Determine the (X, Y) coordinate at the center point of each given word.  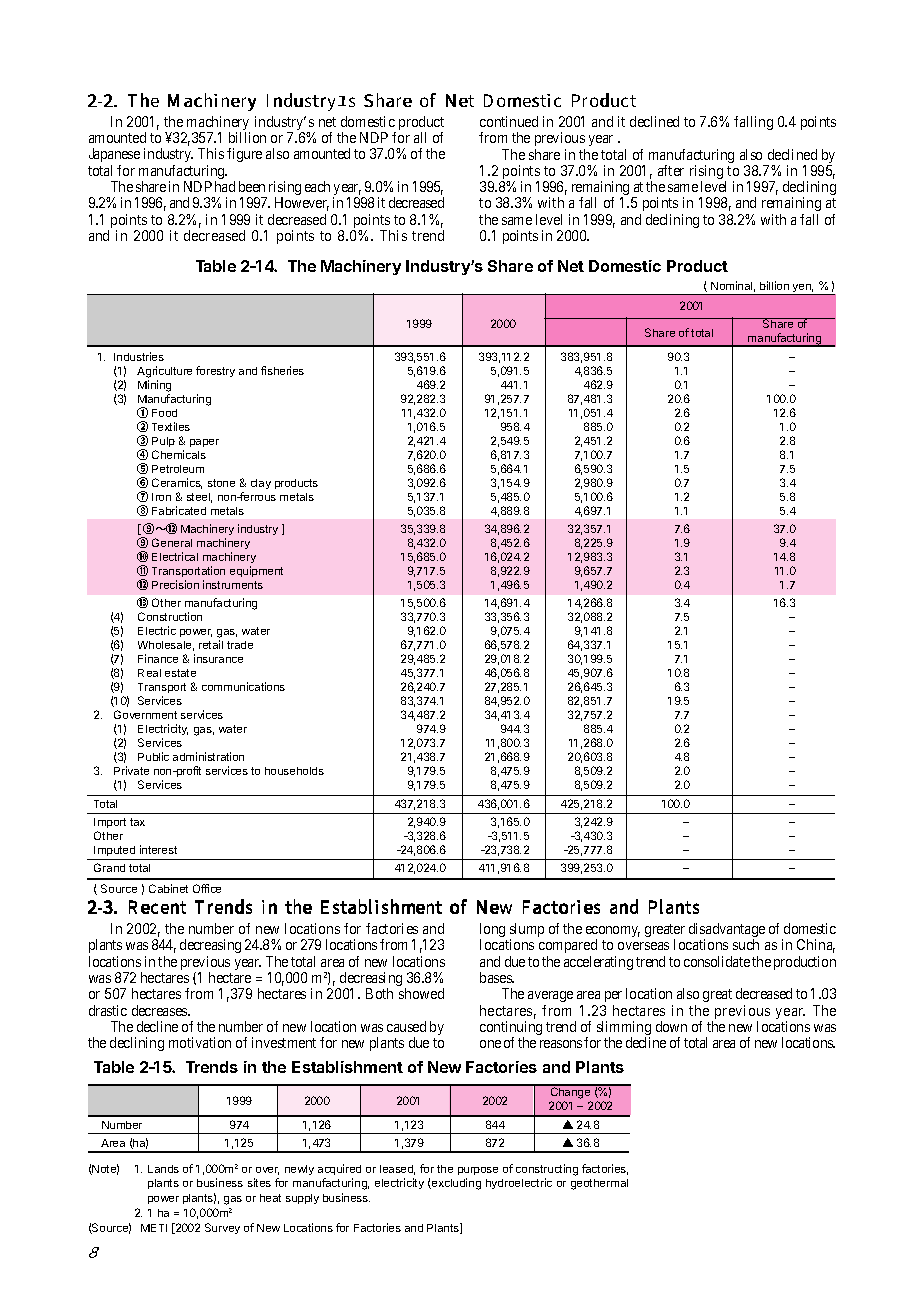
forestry (215, 371)
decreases (160, 1010)
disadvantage (727, 931)
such (746, 944)
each (317, 186)
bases (497, 977)
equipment (256, 571)
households (294, 771)
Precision (175, 584)
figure (244, 155)
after (671, 170)
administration (208, 756)
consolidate (717, 961)
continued (509, 121)
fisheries (282, 370)
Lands (163, 1169)
